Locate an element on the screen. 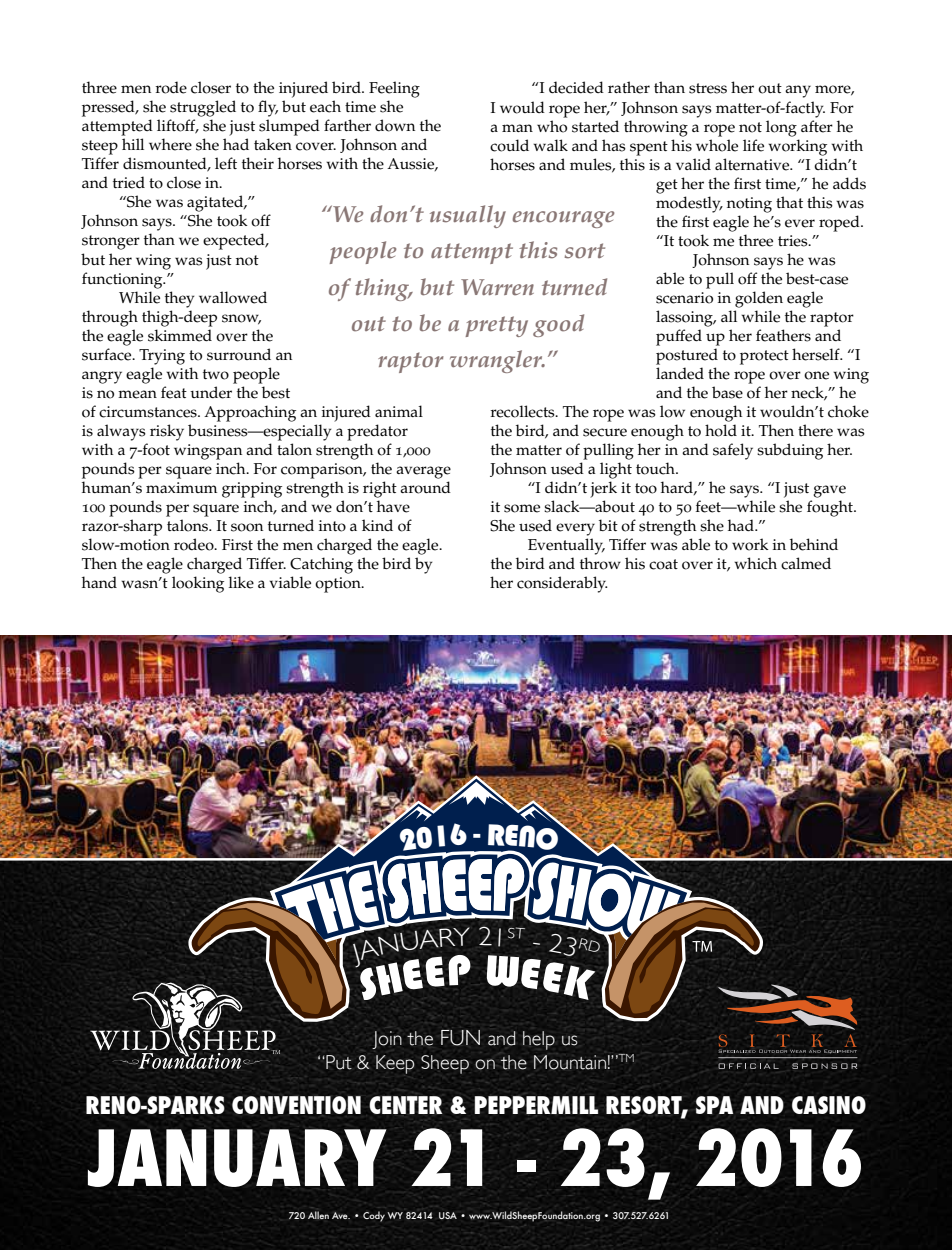 The width and height of the screenshot is (952, 1250). USA is located at coordinates (448, 1215).
